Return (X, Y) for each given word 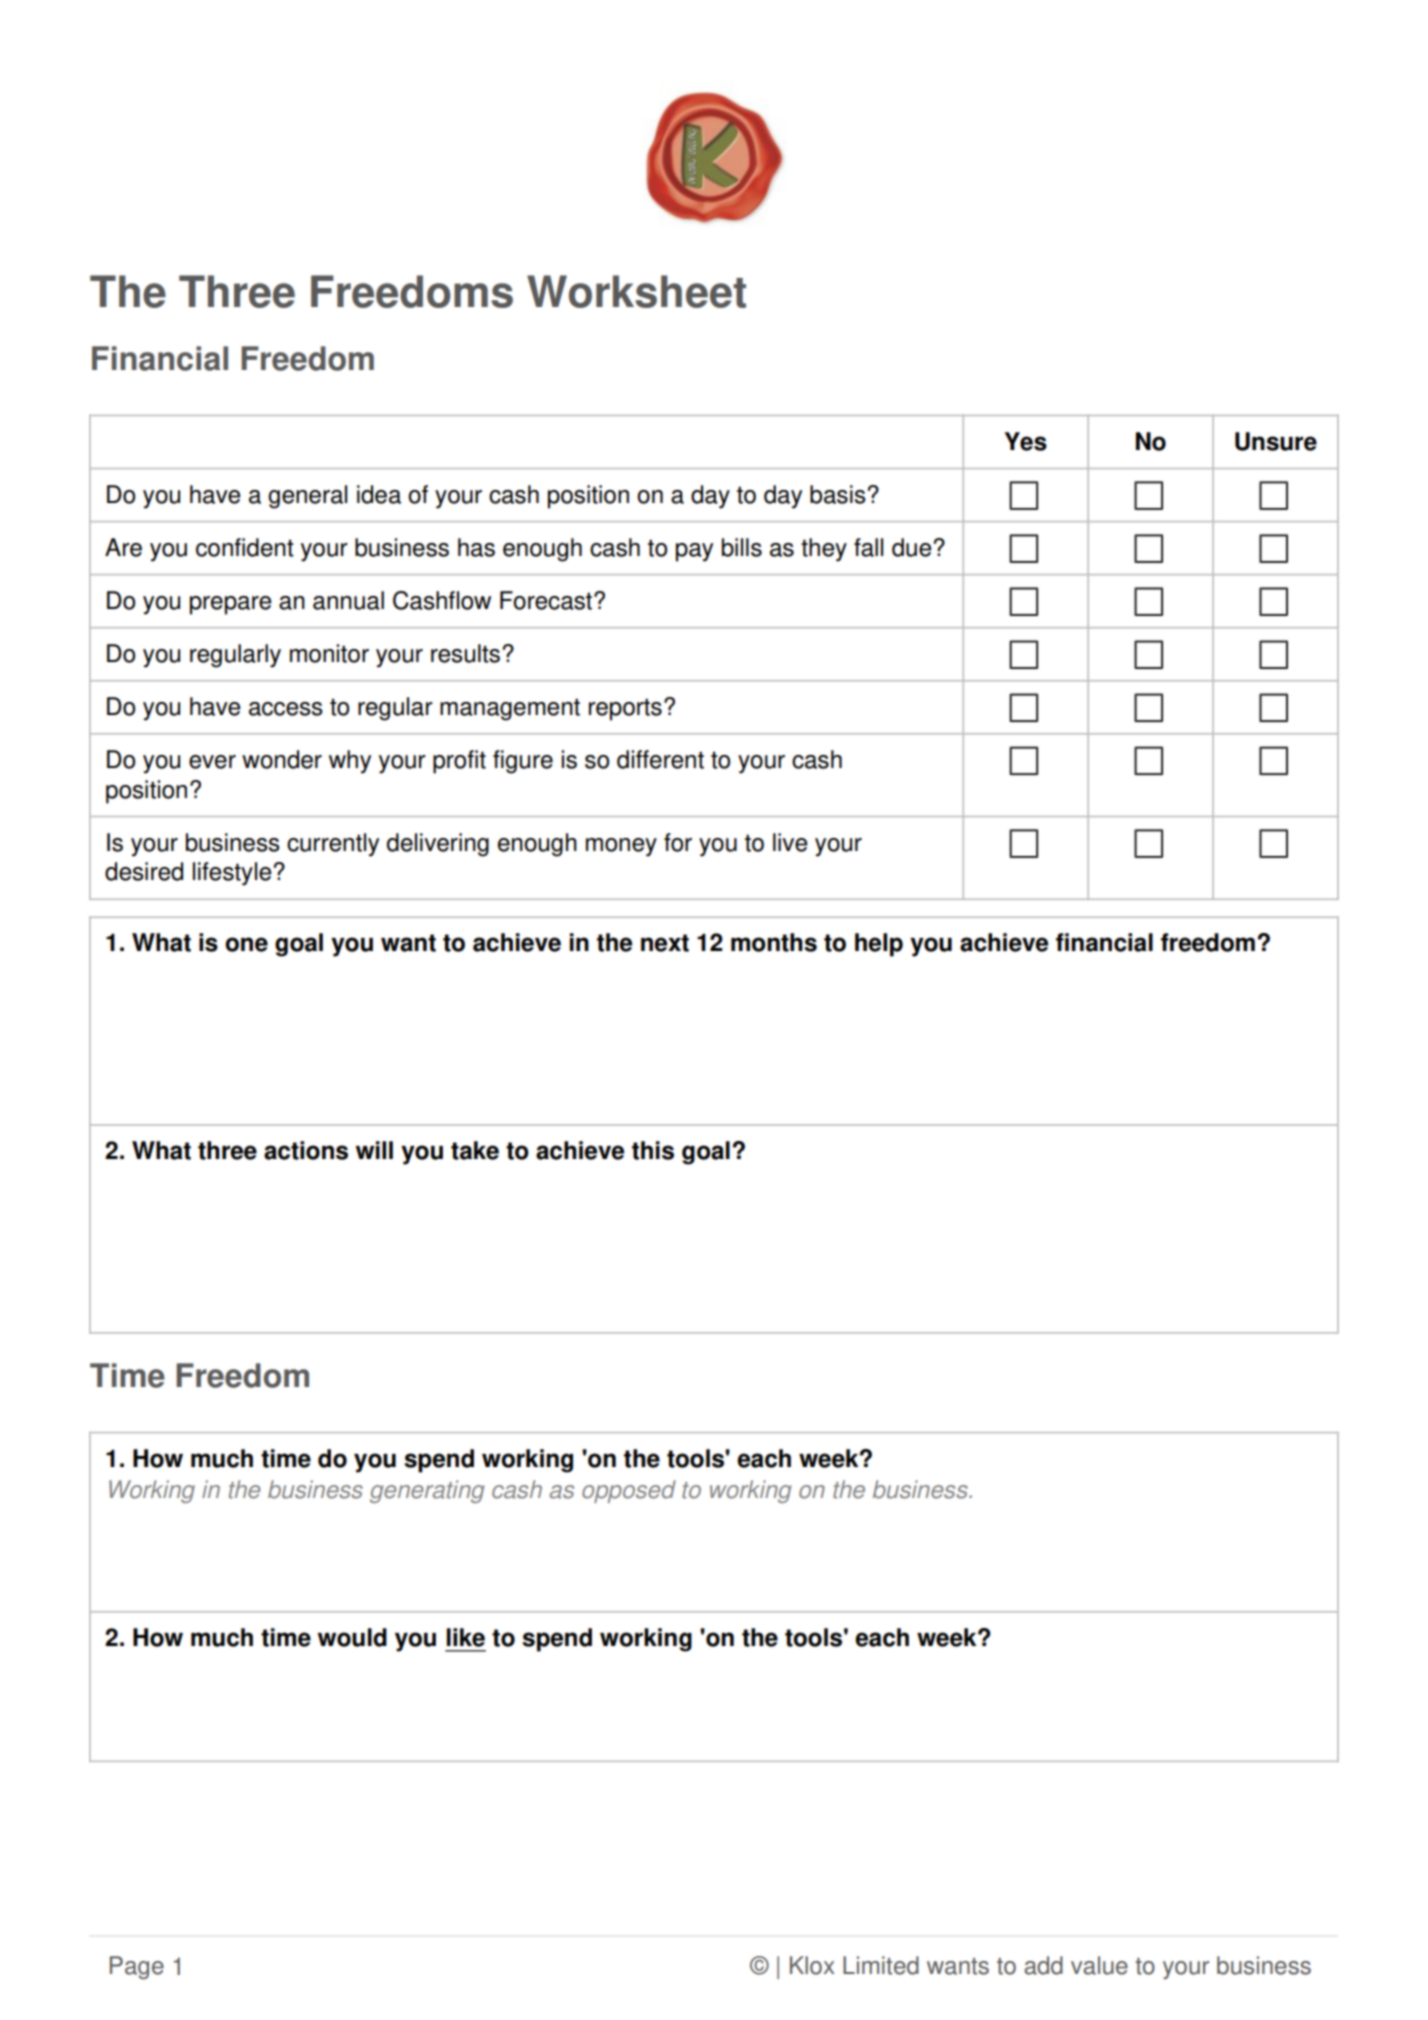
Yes (1026, 441)
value (1099, 1965)
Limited (881, 1965)
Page (137, 1968)
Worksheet (636, 291)
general (307, 497)
